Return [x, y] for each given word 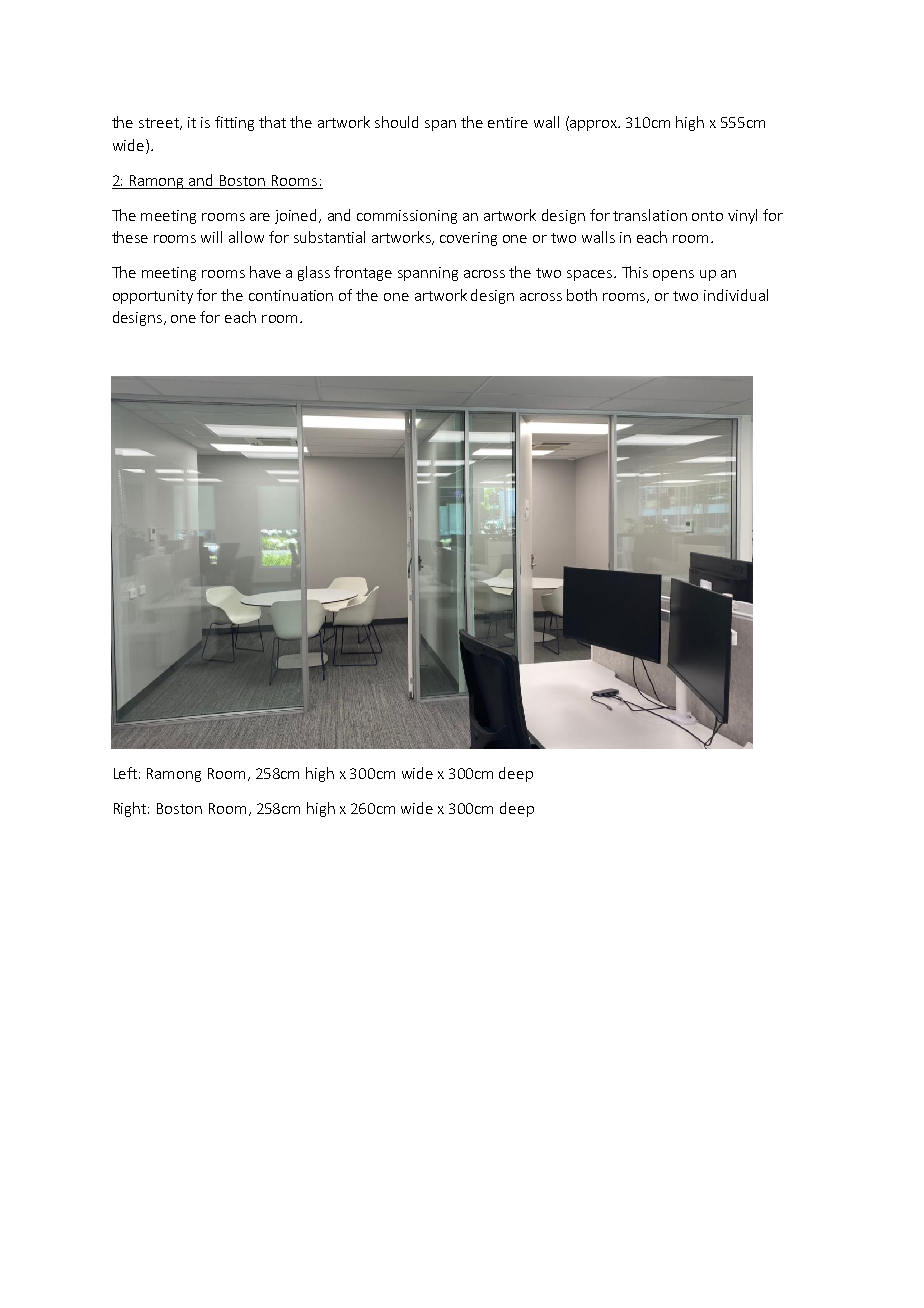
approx [595, 125]
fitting [234, 123]
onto [707, 216]
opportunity [153, 297]
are [260, 217]
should [396, 122]
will [211, 237]
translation [650, 215]
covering [468, 239]
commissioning [407, 217]
